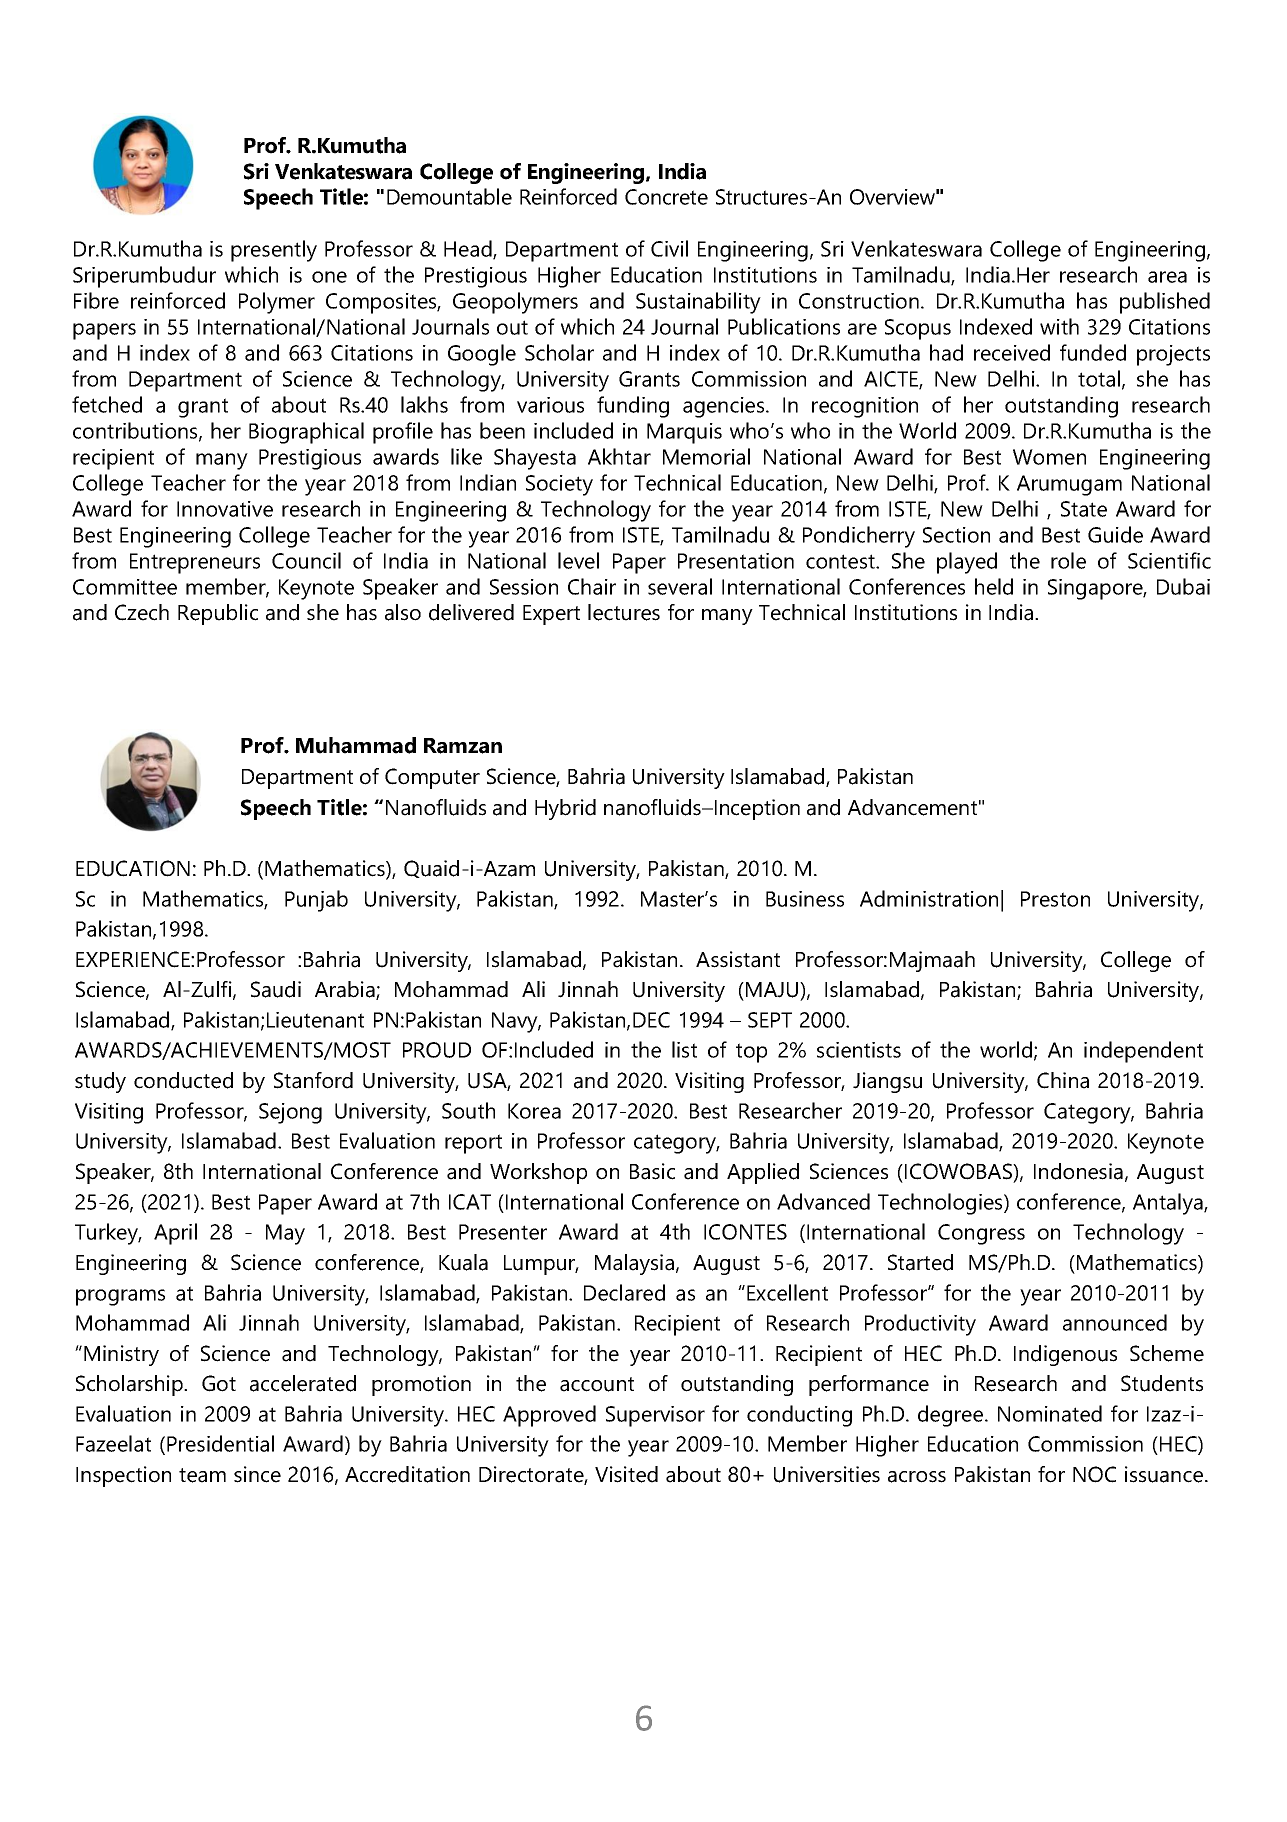 The height and width of the page is (1822, 1287). Describe the element at coordinates (316, 901) in the page. I see `Punjab` at that location.
